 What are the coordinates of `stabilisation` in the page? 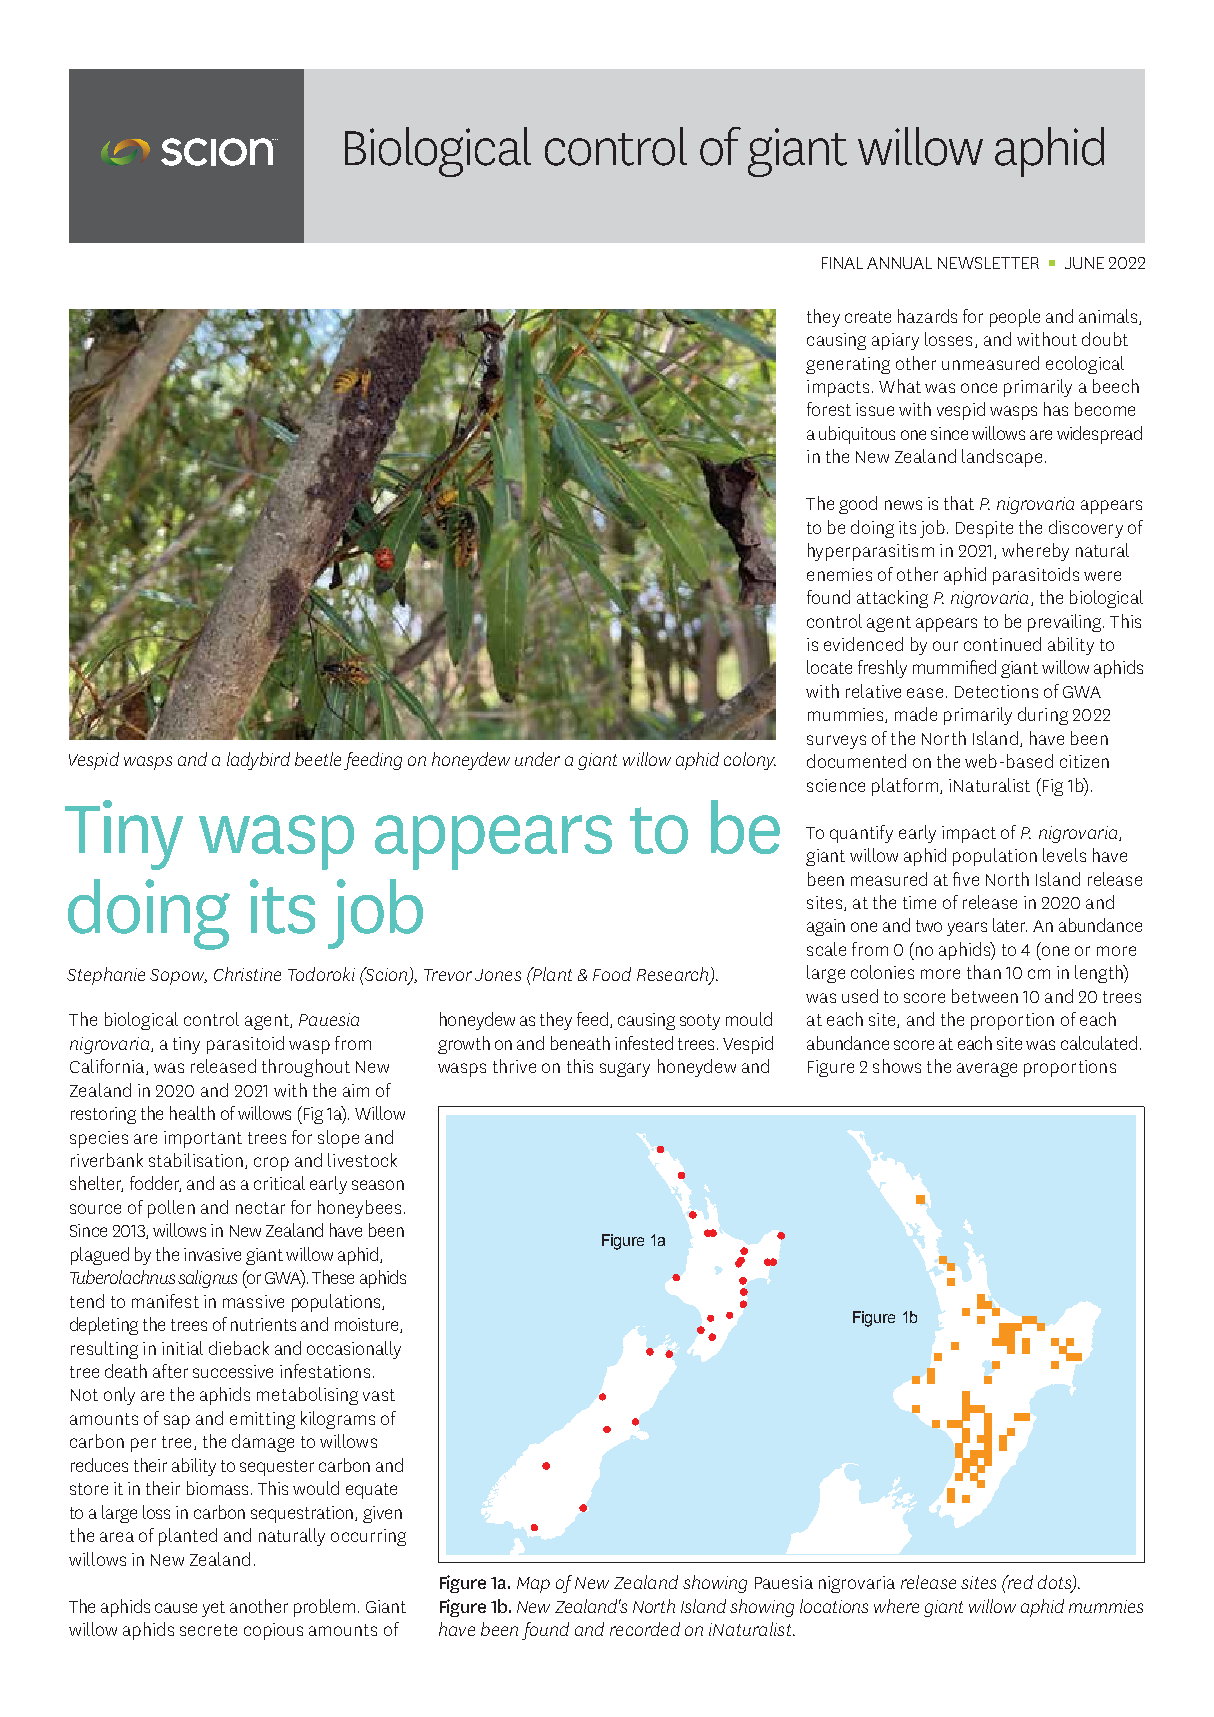 It's located at (196, 1160).
